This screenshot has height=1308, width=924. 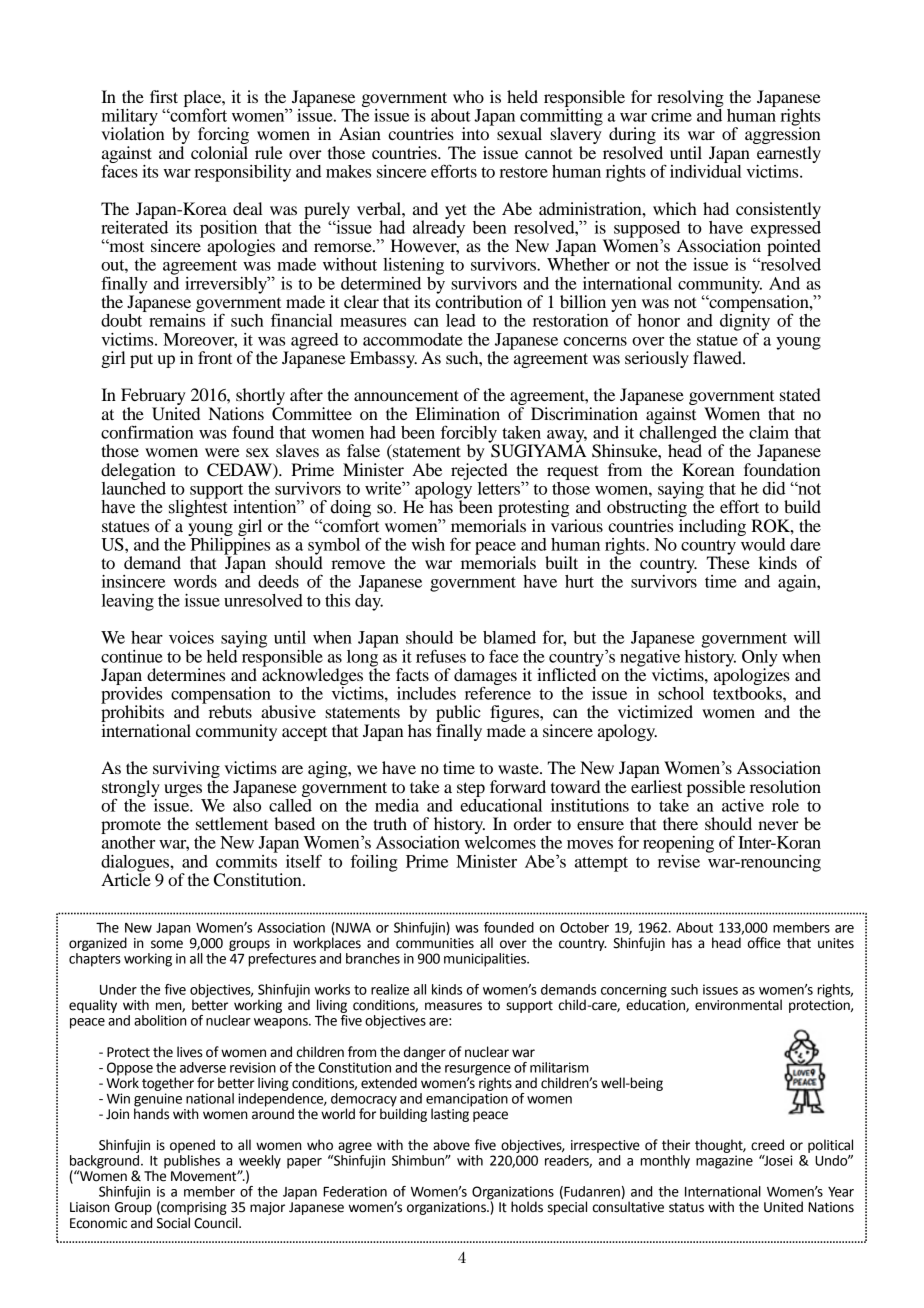 What do you see at coordinates (782, 136) in the screenshot?
I see `aggression` at bounding box center [782, 136].
